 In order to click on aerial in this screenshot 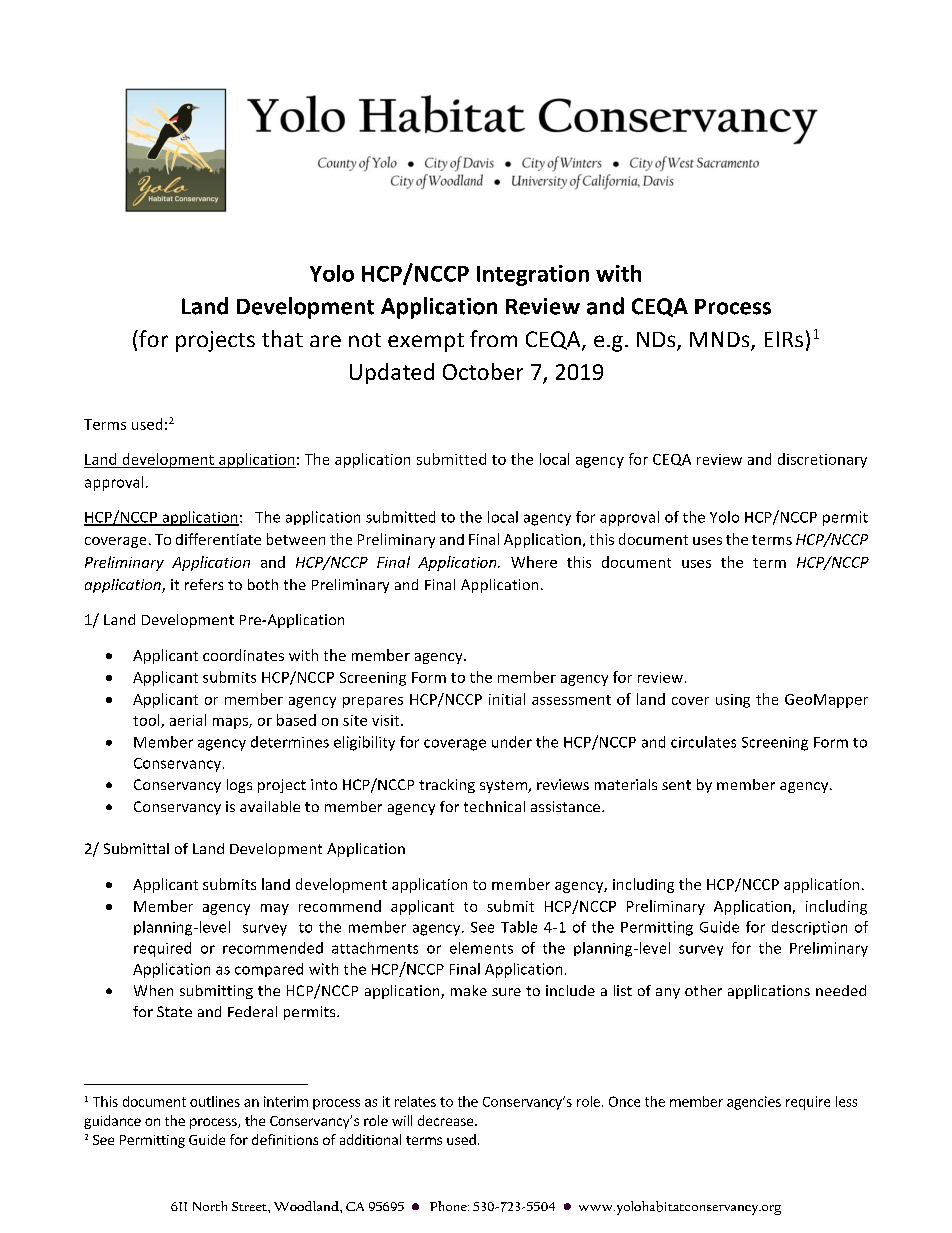, I will do `click(188, 720)`.
